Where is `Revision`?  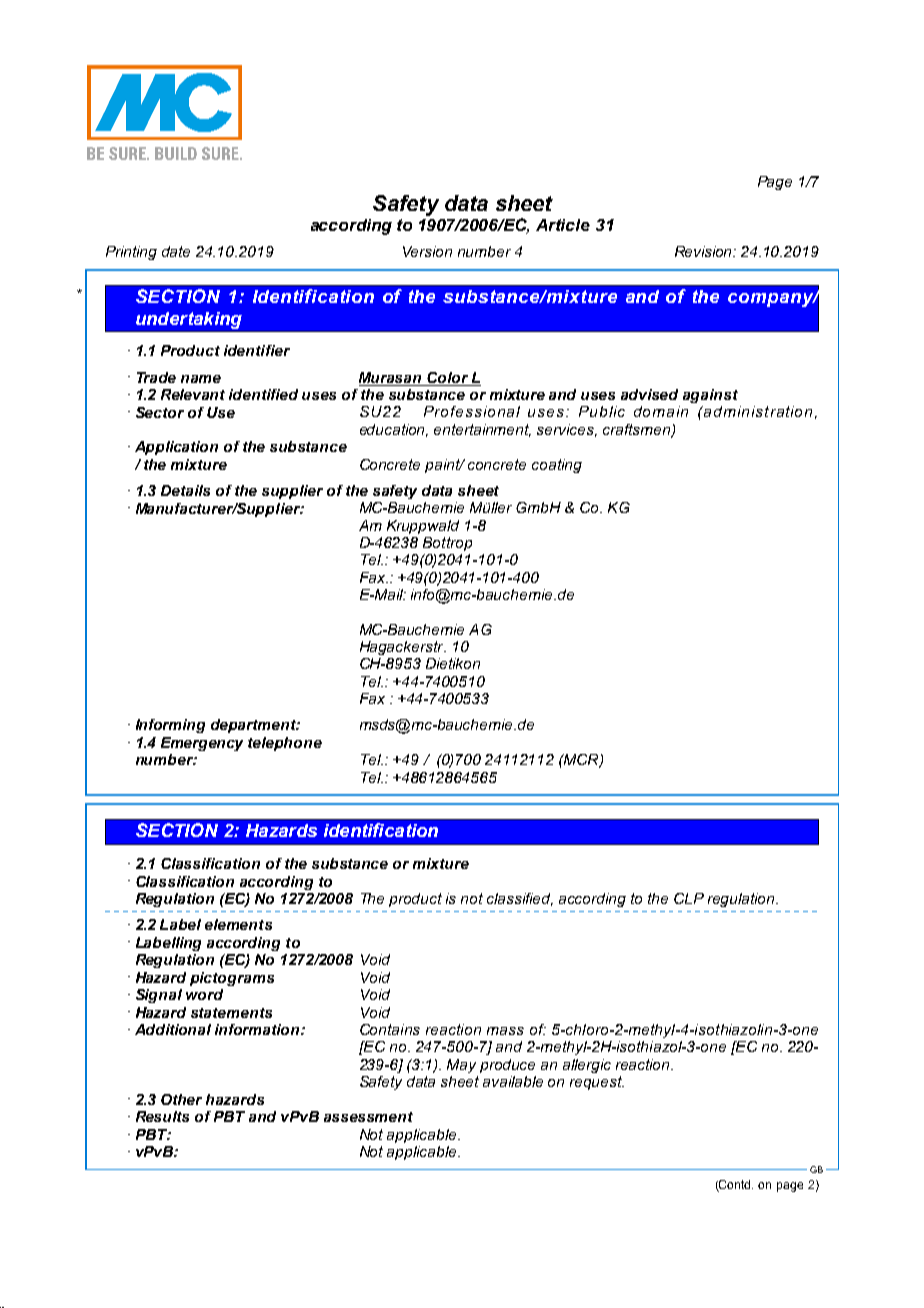
Revision is located at coordinates (705, 251).
